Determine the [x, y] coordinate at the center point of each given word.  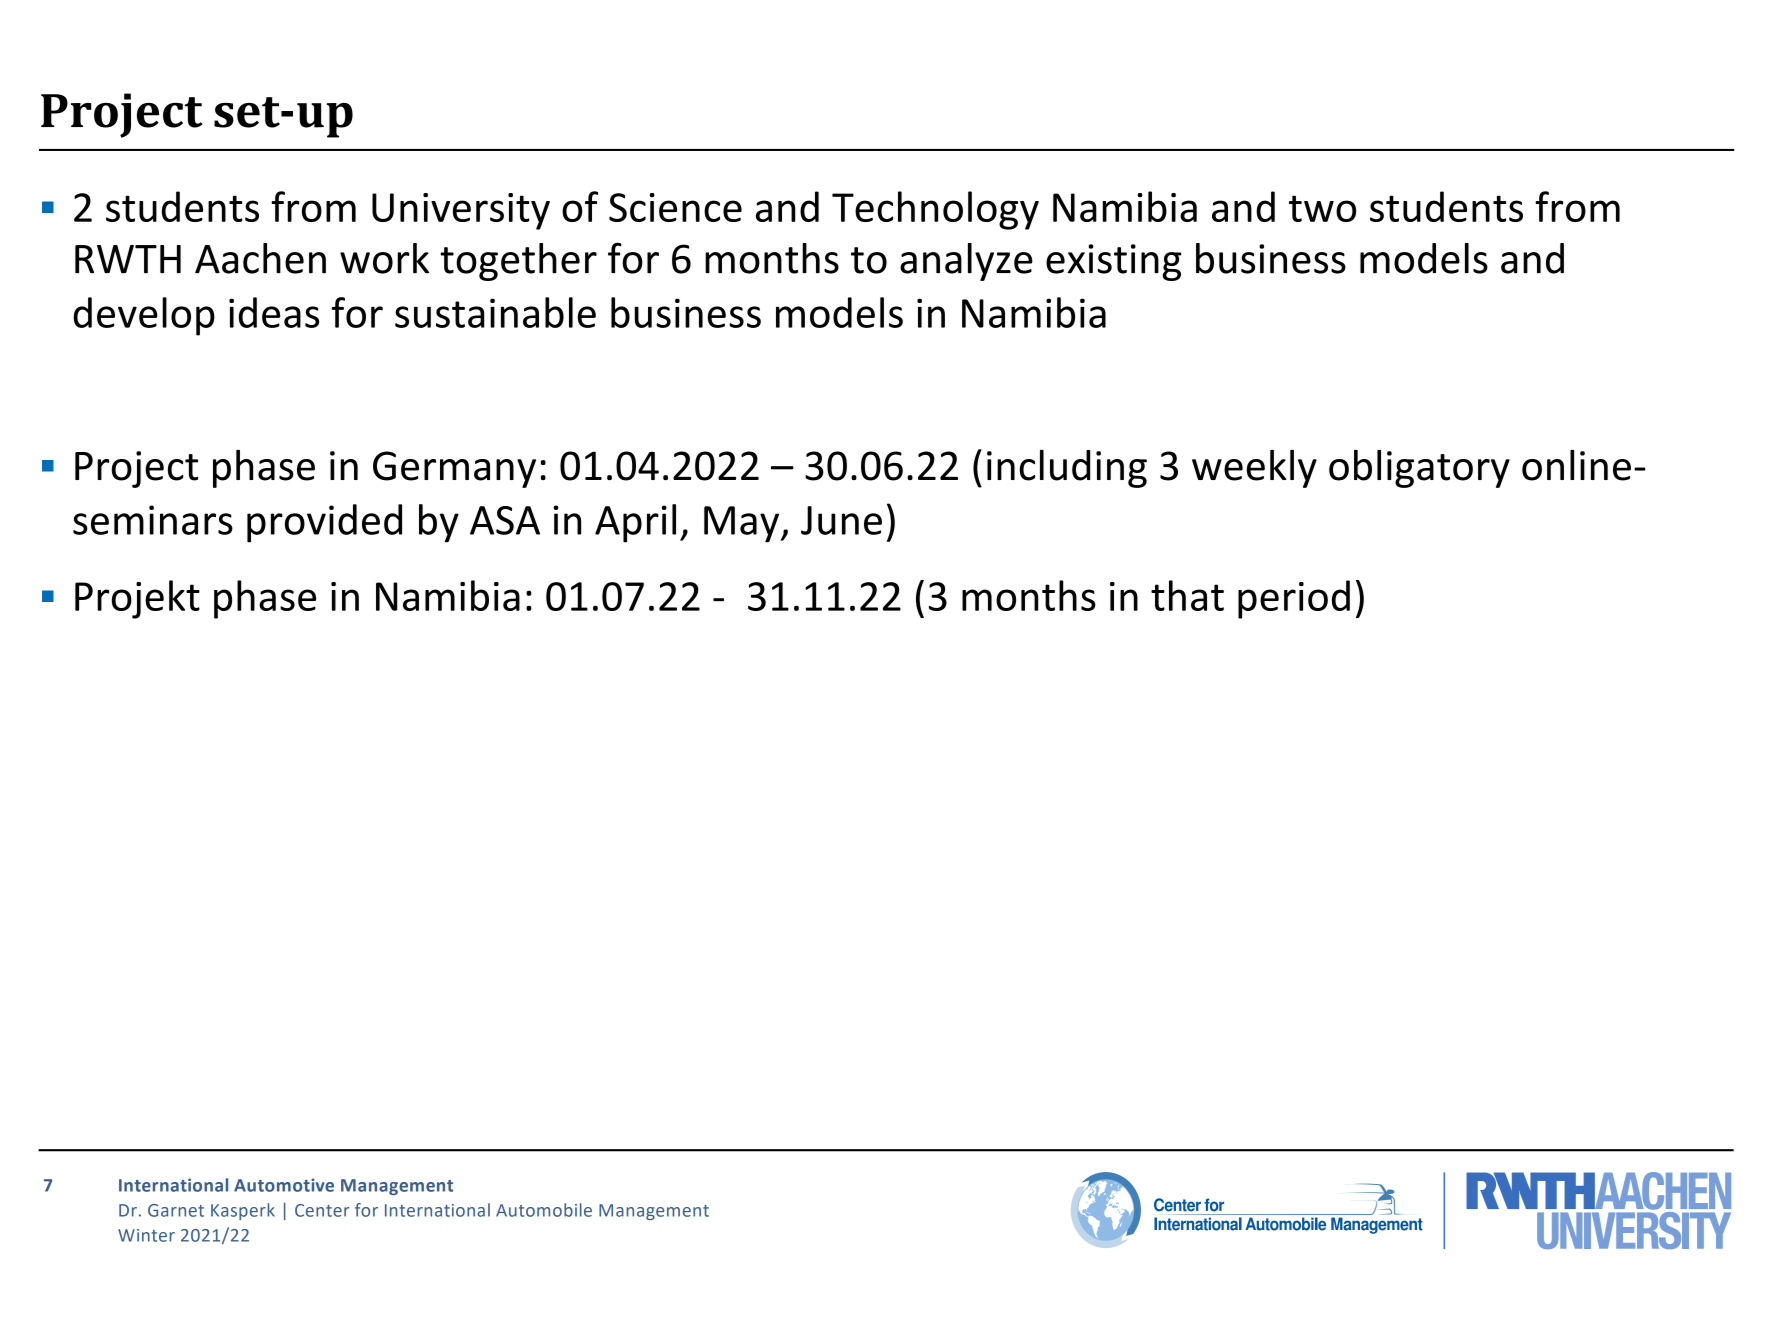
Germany [454, 469]
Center [322, 1210]
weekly [1254, 469]
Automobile [544, 1210]
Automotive [284, 1185]
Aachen [260, 258]
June [841, 520]
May [743, 524]
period [1294, 599]
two [1322, 208]
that [1187, 595]
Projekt [137, 599]
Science [675, 207]
